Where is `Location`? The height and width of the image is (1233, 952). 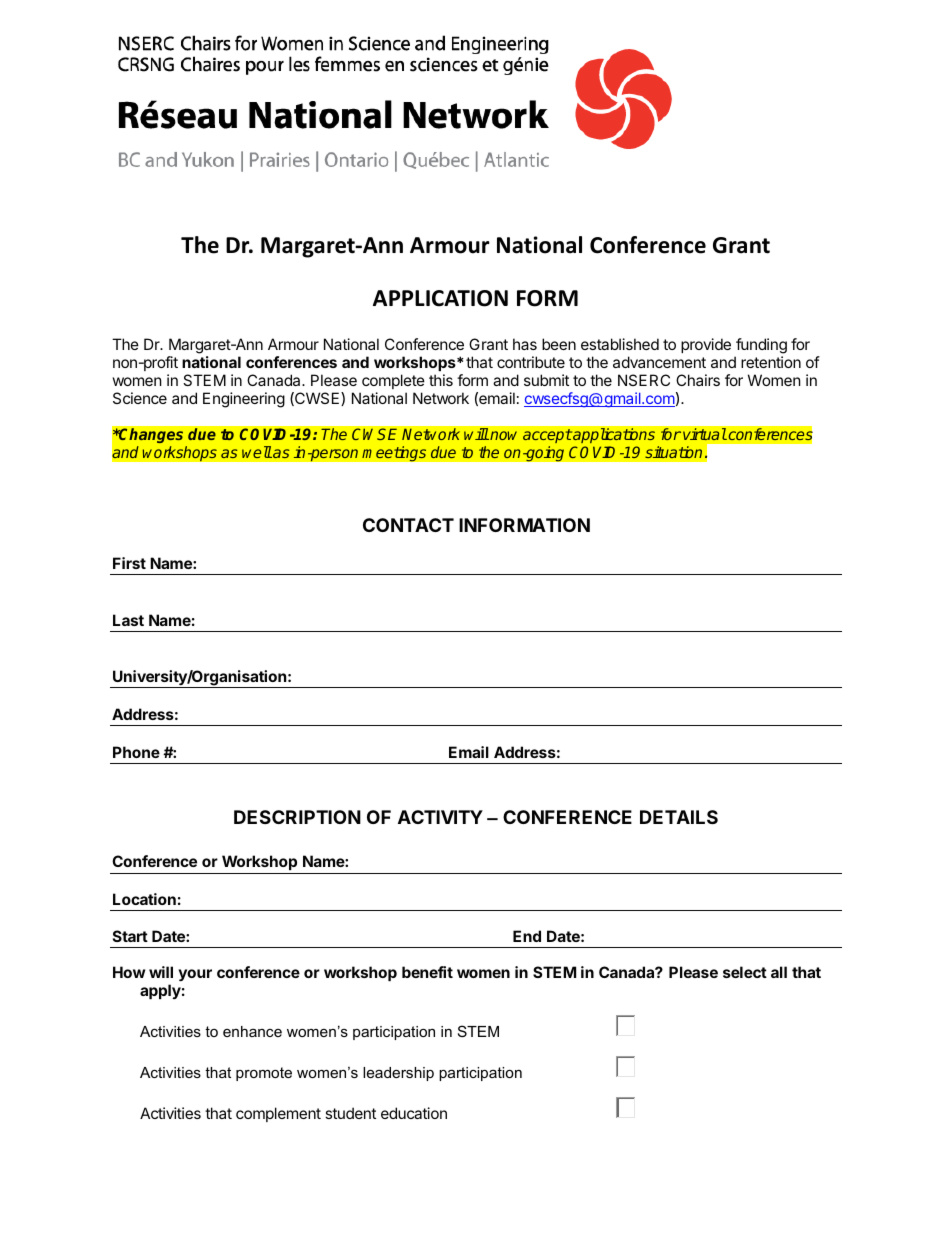 Location is located at coordinates (144, 899).
